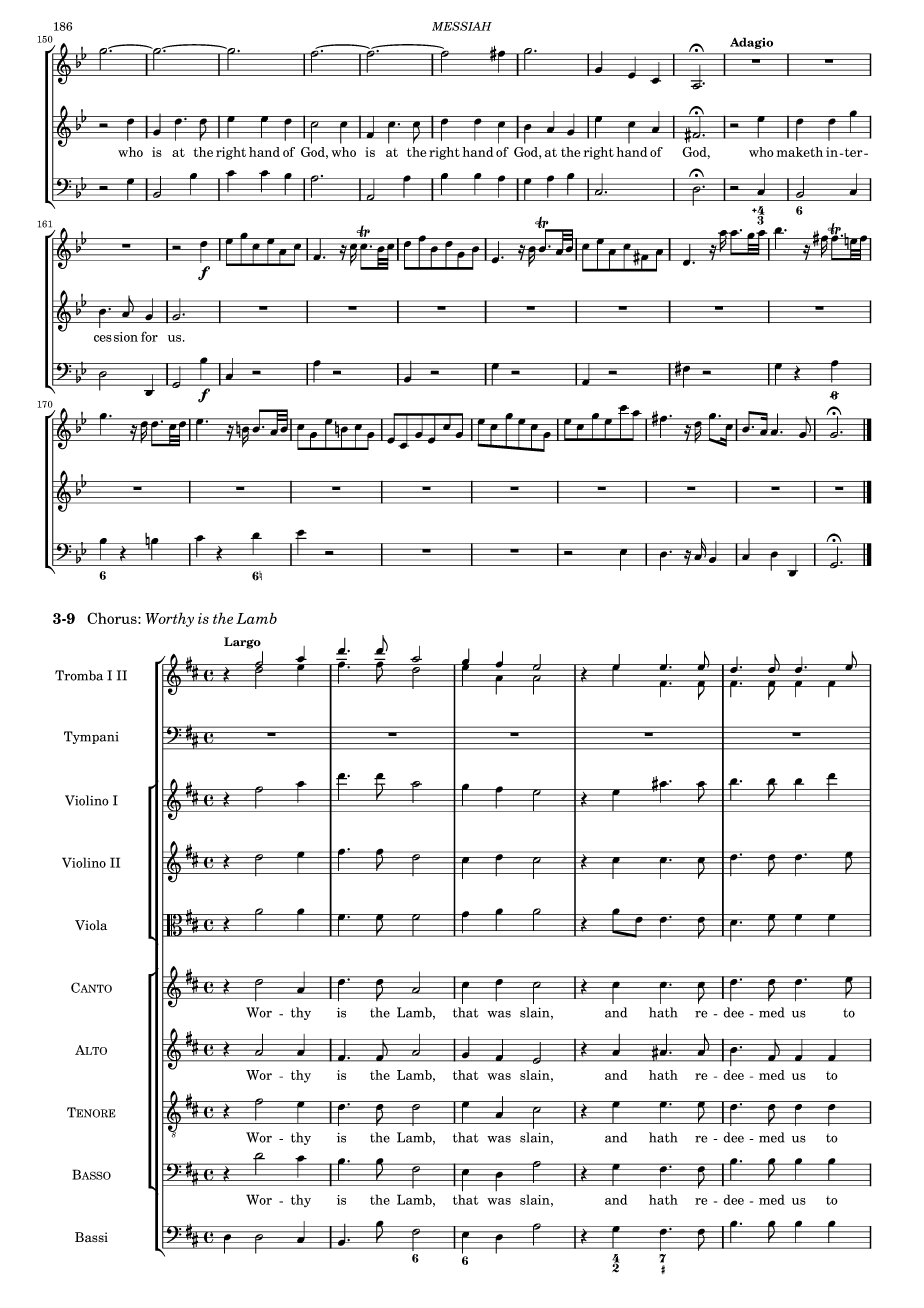  Describe the element at coordinates (242, 643) in the image. I see `Largo` at that location.
